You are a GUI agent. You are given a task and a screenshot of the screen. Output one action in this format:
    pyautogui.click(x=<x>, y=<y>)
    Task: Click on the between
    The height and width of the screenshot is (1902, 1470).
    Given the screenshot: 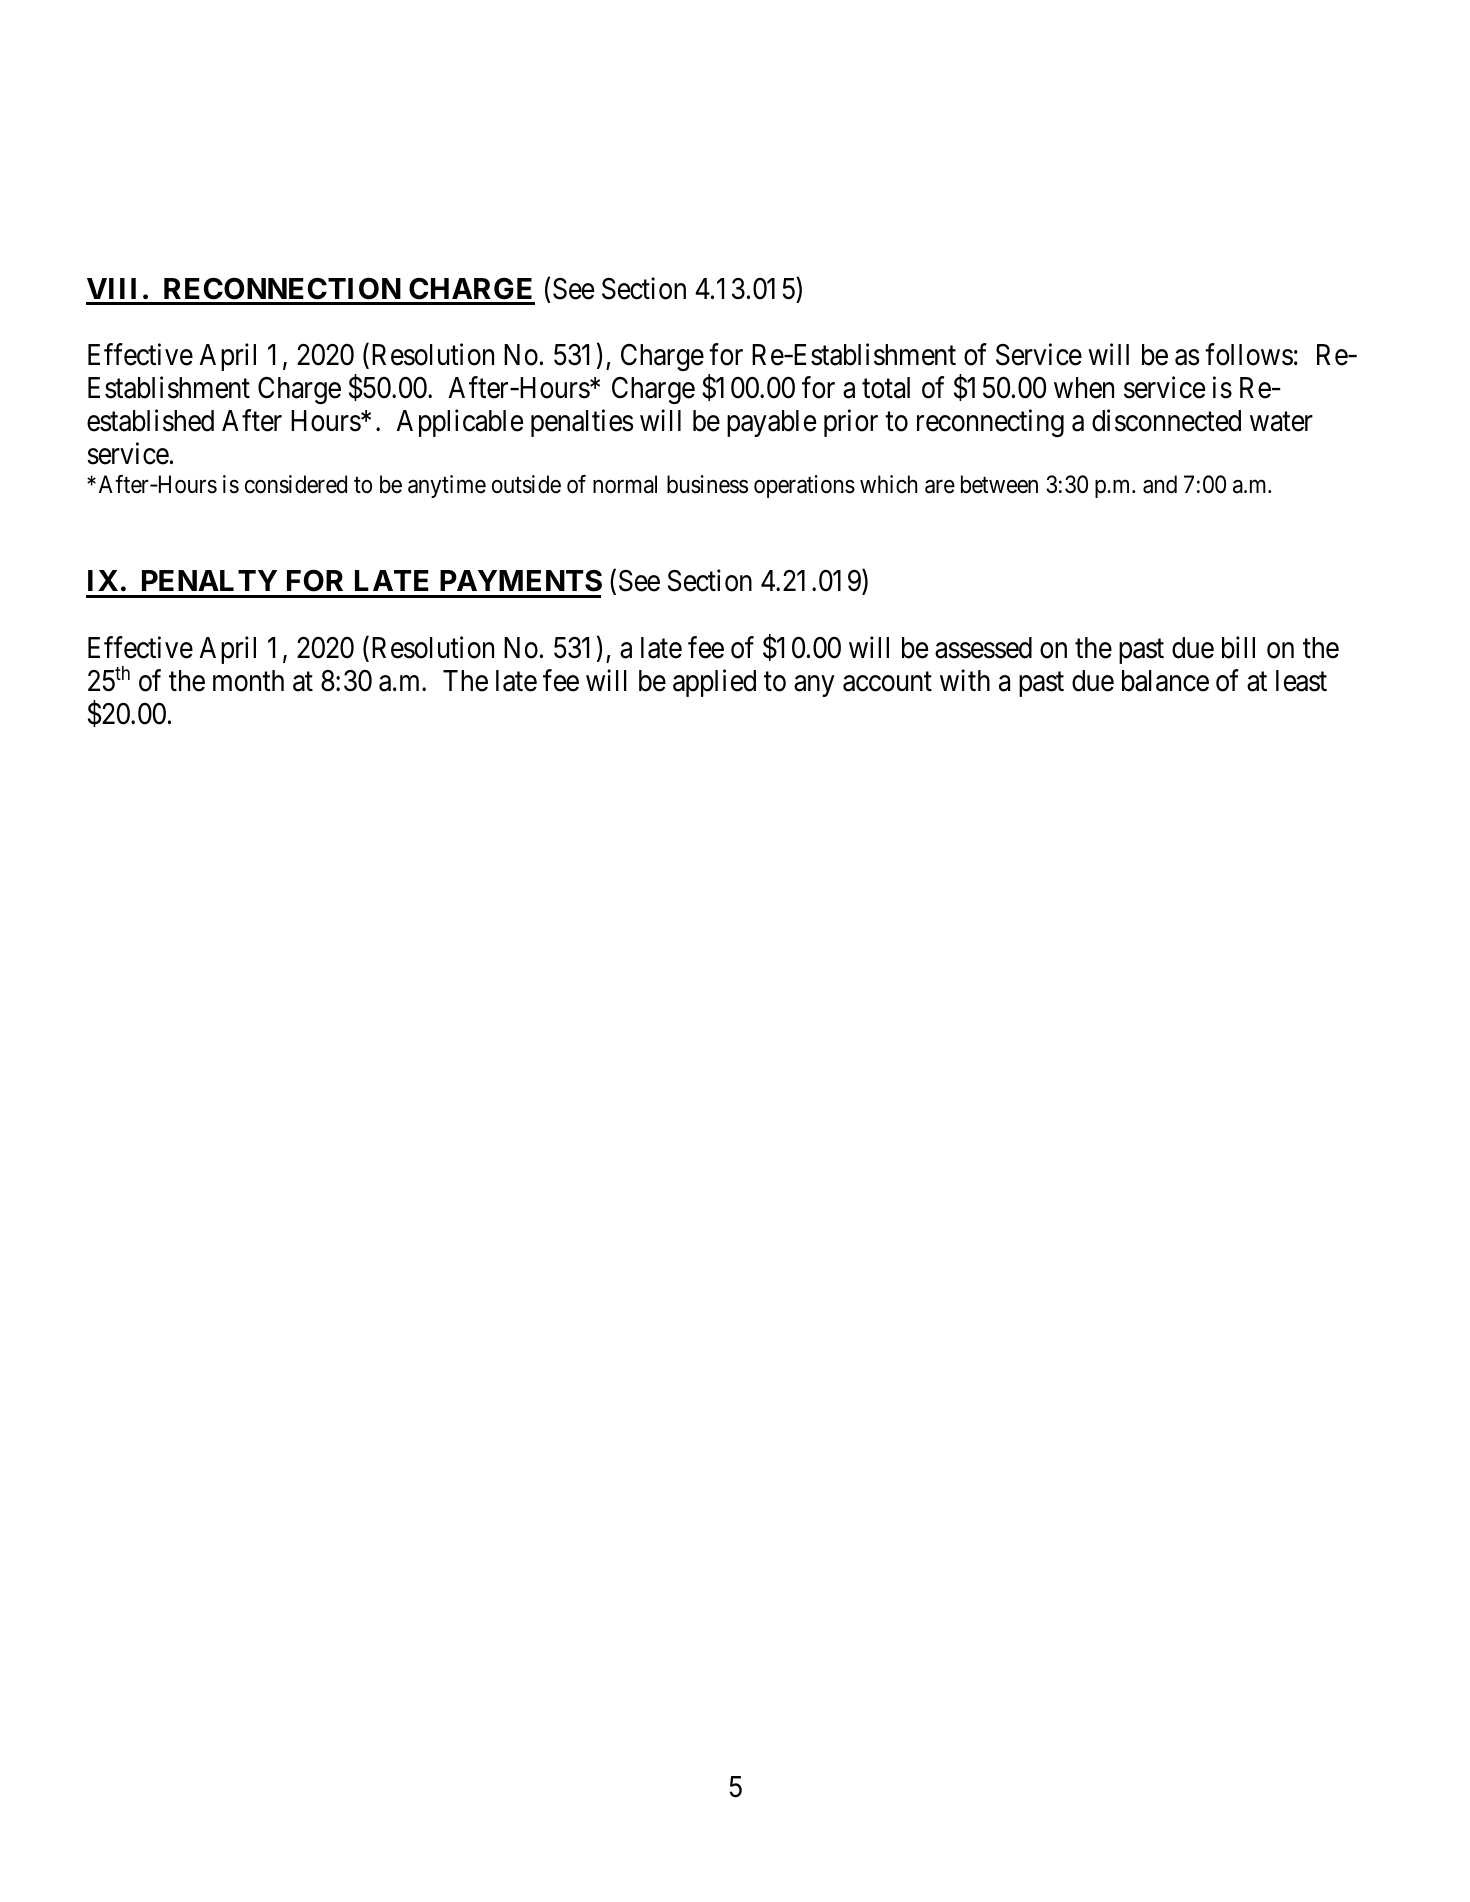 What is the action you would take?
    pyautogui.click(x=999, y=484)
